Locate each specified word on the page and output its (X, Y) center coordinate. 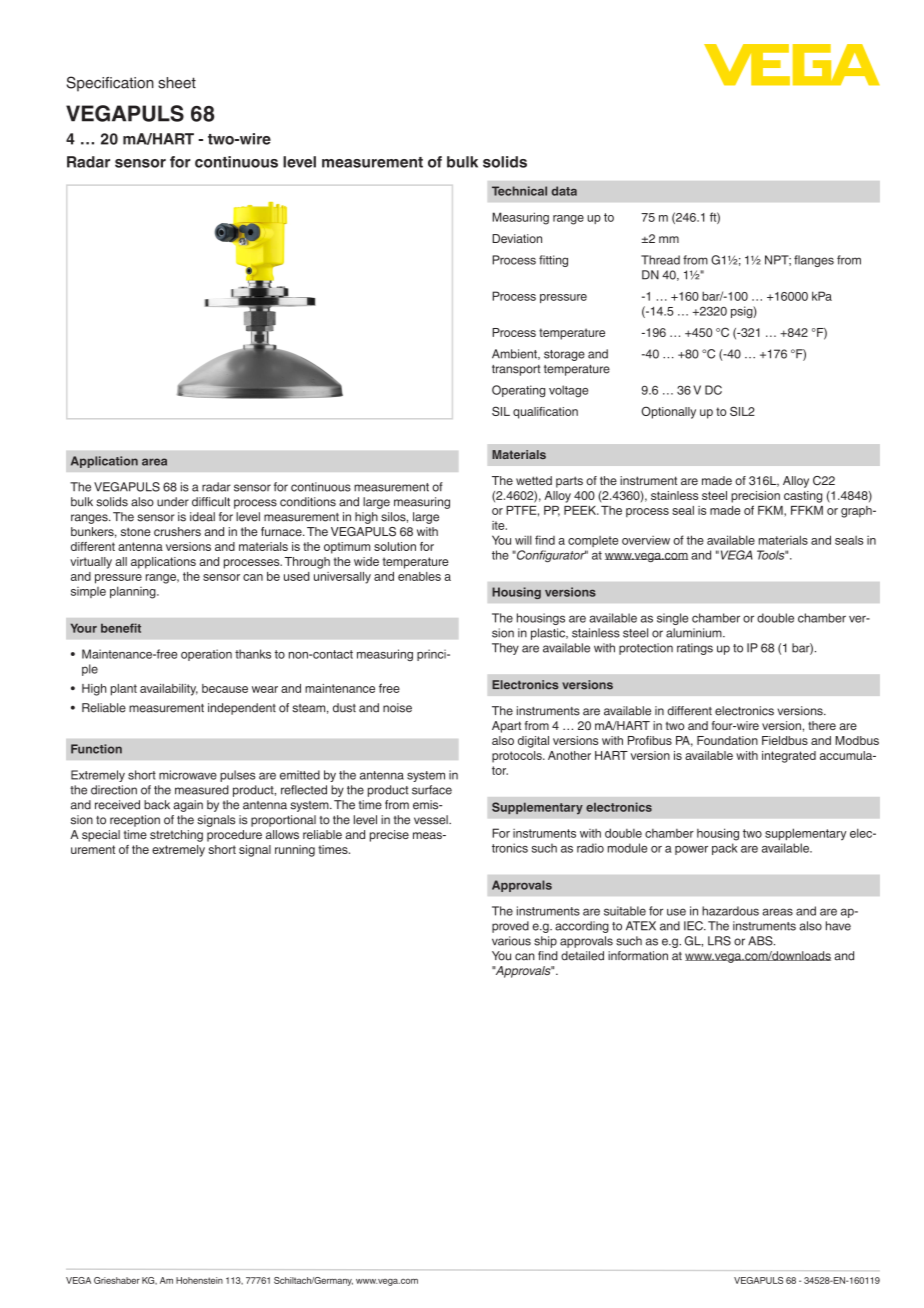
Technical (519, 191)
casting (803, 497)
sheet (177, 83)
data (564, 191)
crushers (177, 531)
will (523, 540)
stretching (176, 836)
